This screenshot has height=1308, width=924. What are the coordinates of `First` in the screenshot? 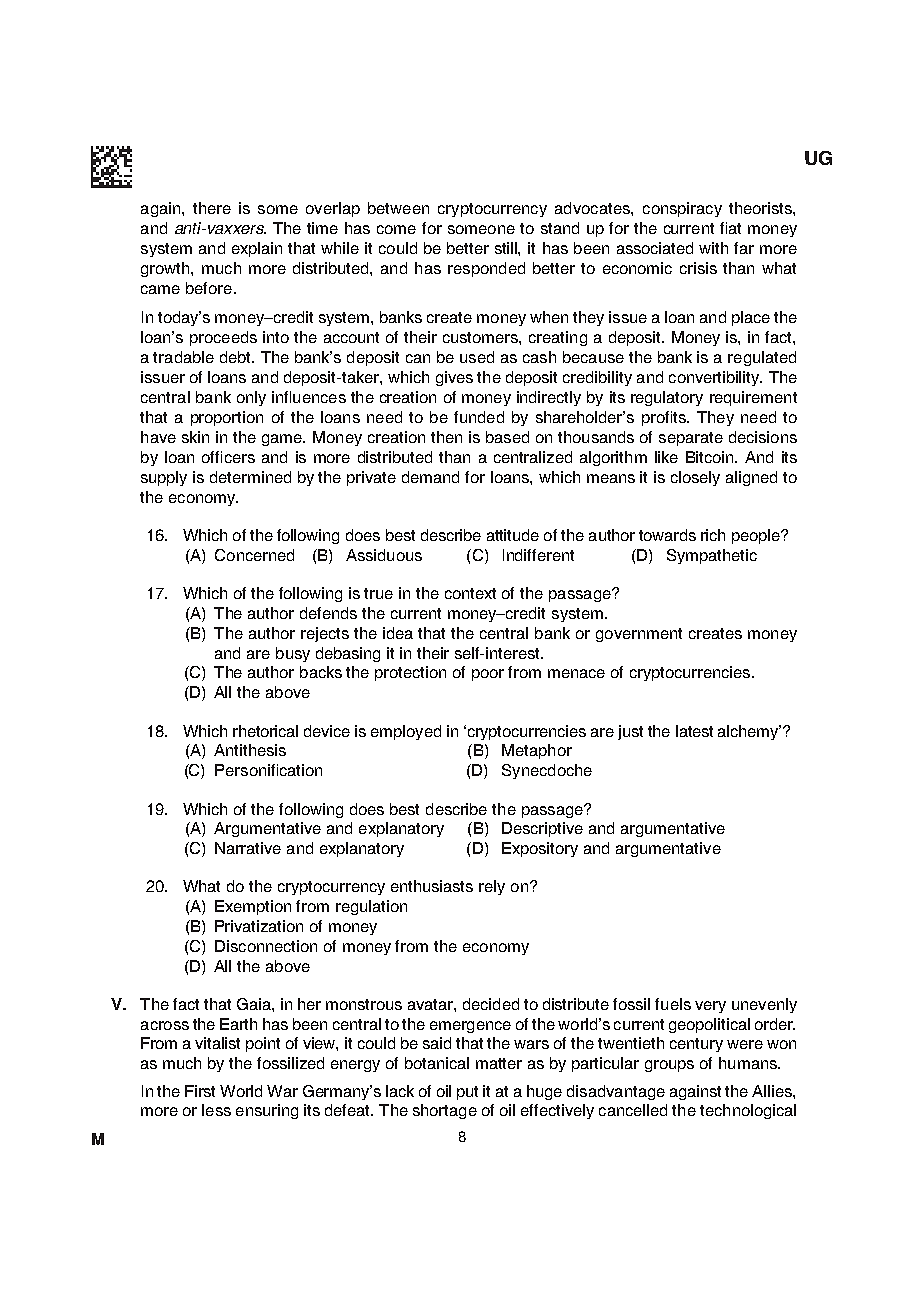 It's located at (200, 1091).
